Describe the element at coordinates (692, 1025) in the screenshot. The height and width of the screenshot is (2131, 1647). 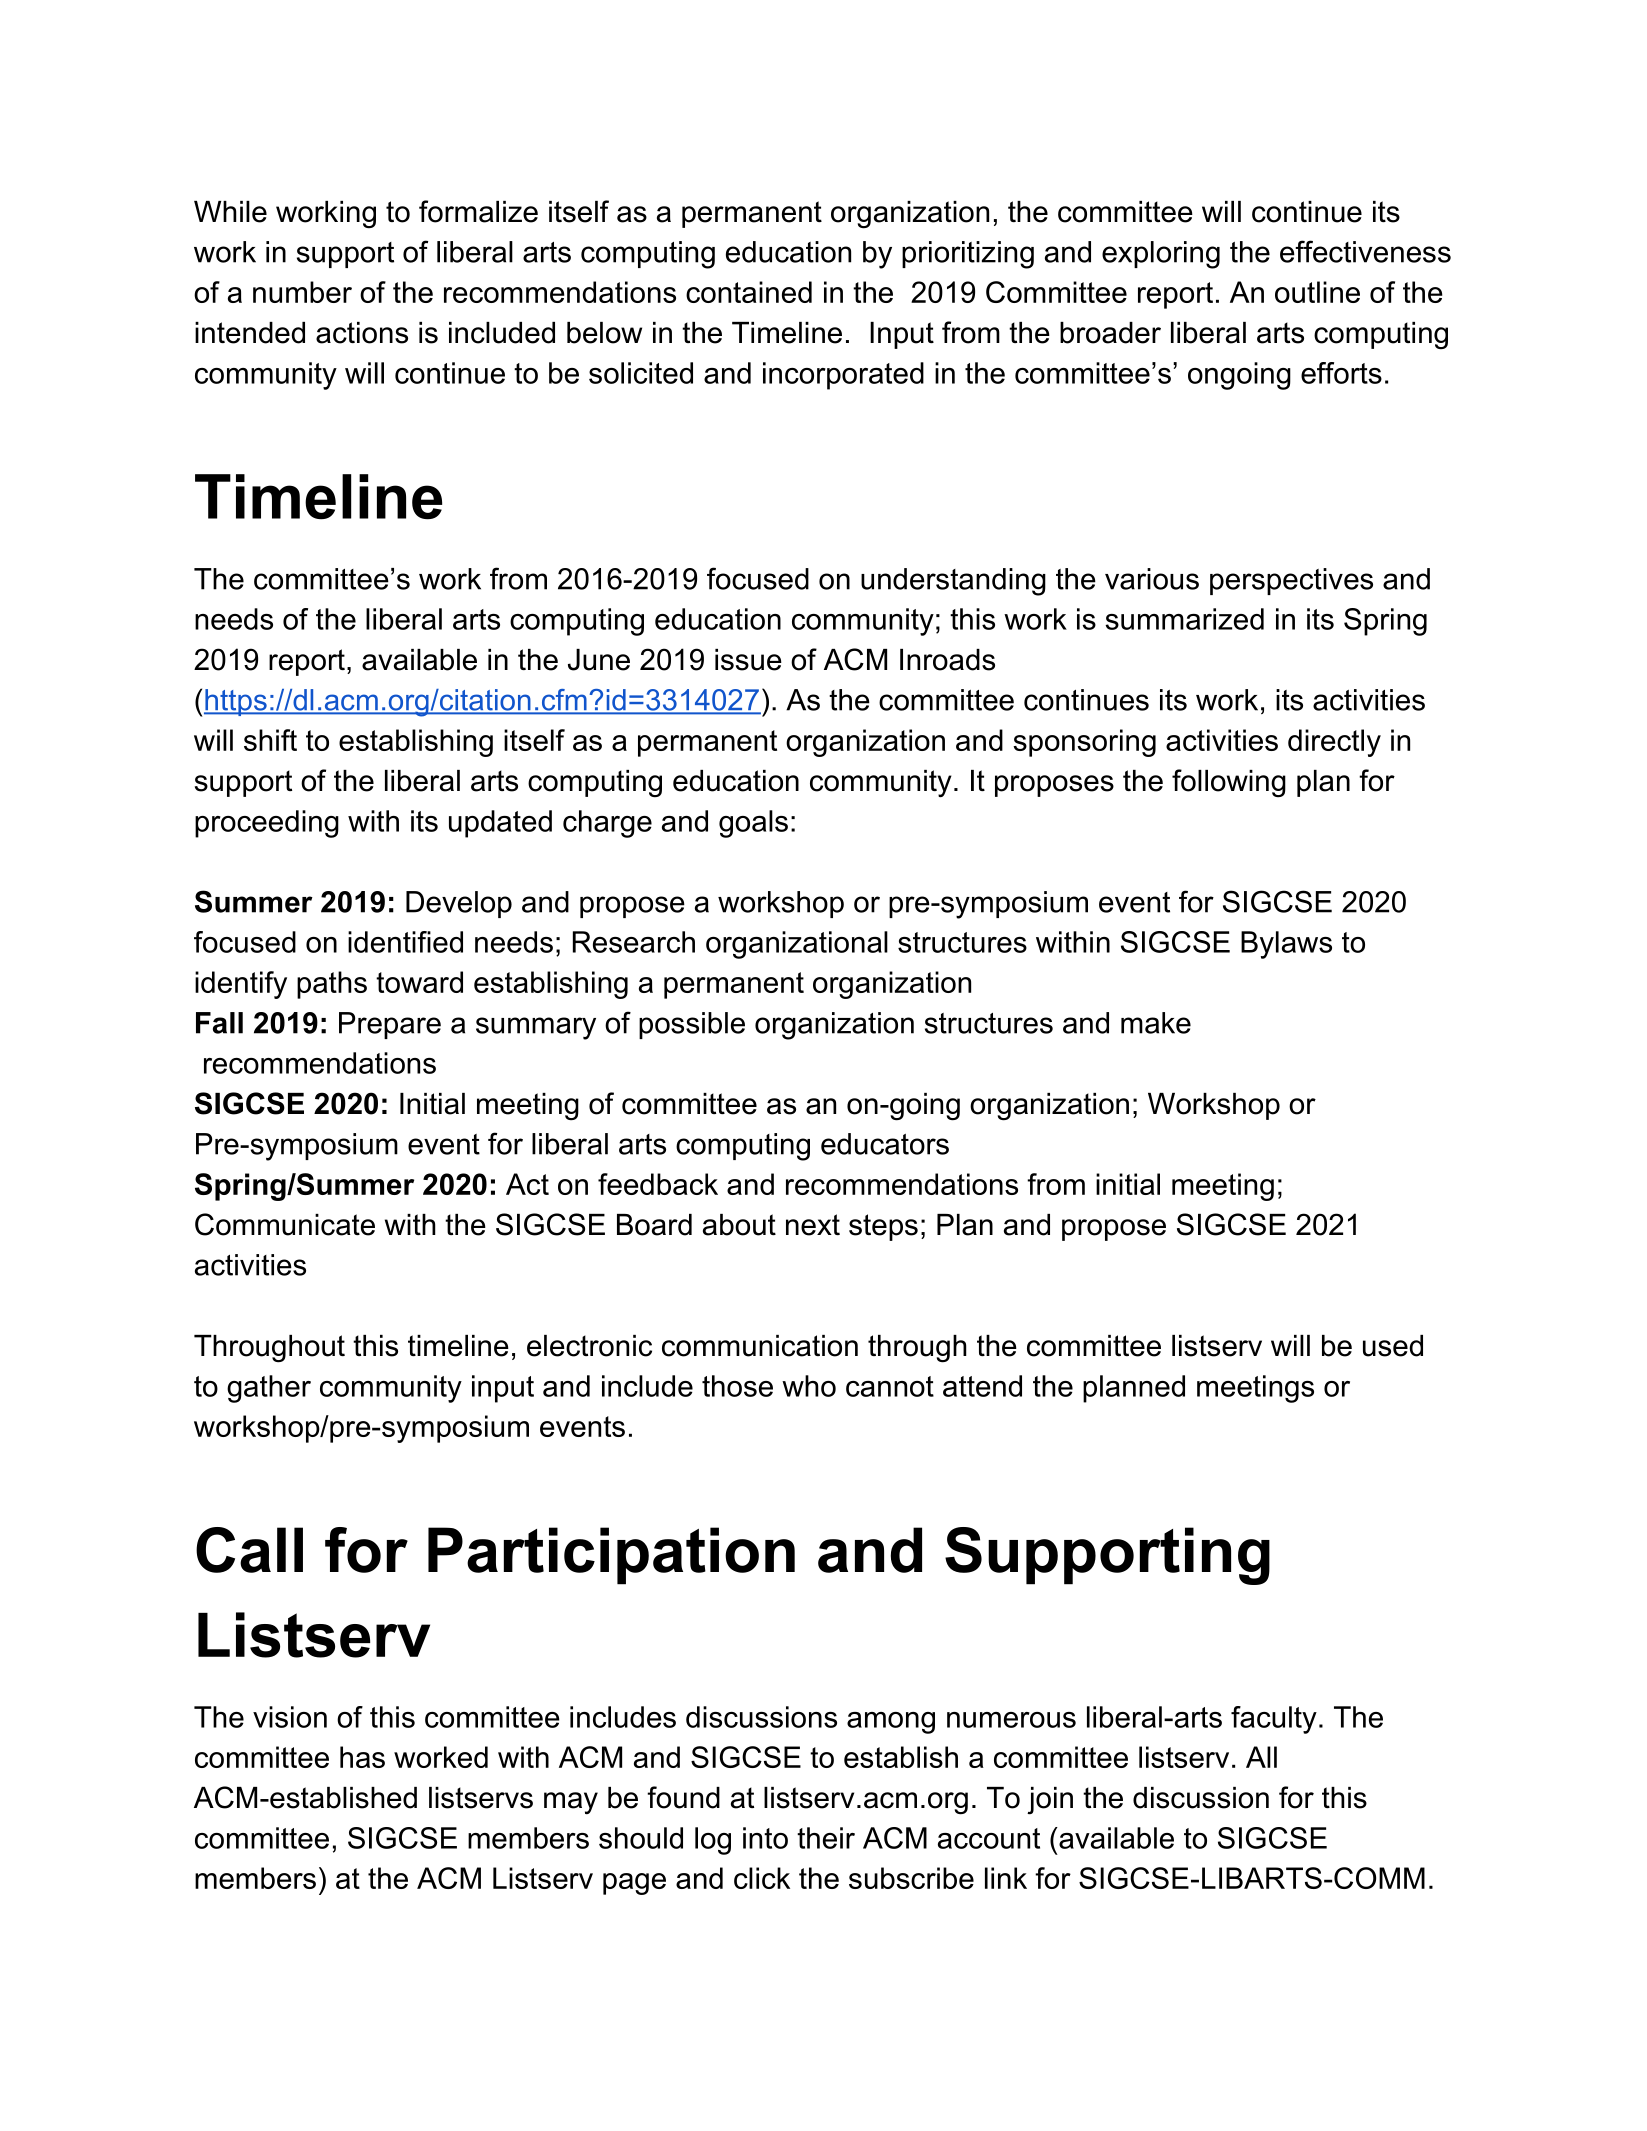
I see `possible` at that location.
